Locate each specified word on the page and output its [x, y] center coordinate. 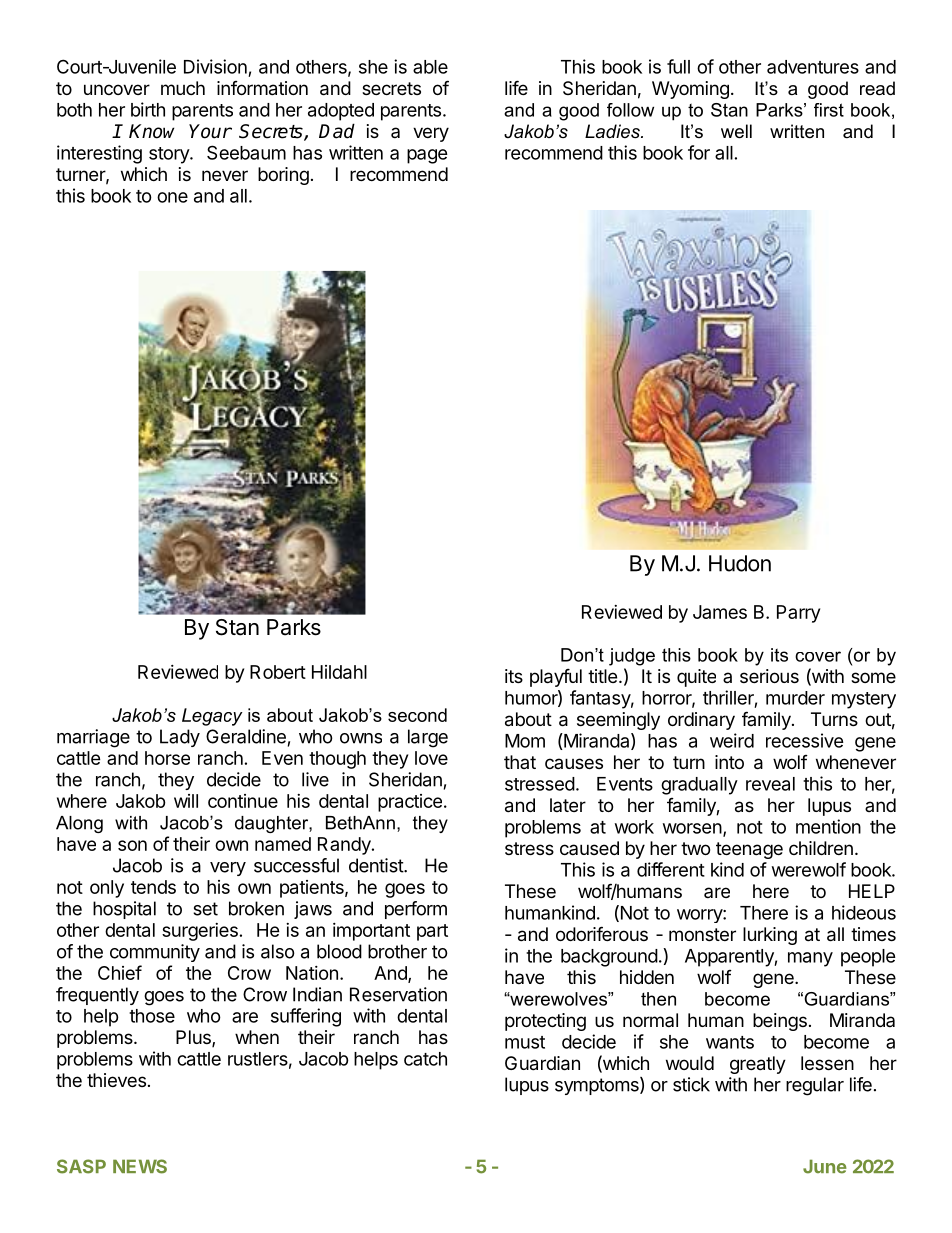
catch [425, 1059]
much [183, 88]
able [430, 67]
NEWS [140, 1166]
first [829, 110]
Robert [278, 672]
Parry [798, 614]
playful [556, 677]
